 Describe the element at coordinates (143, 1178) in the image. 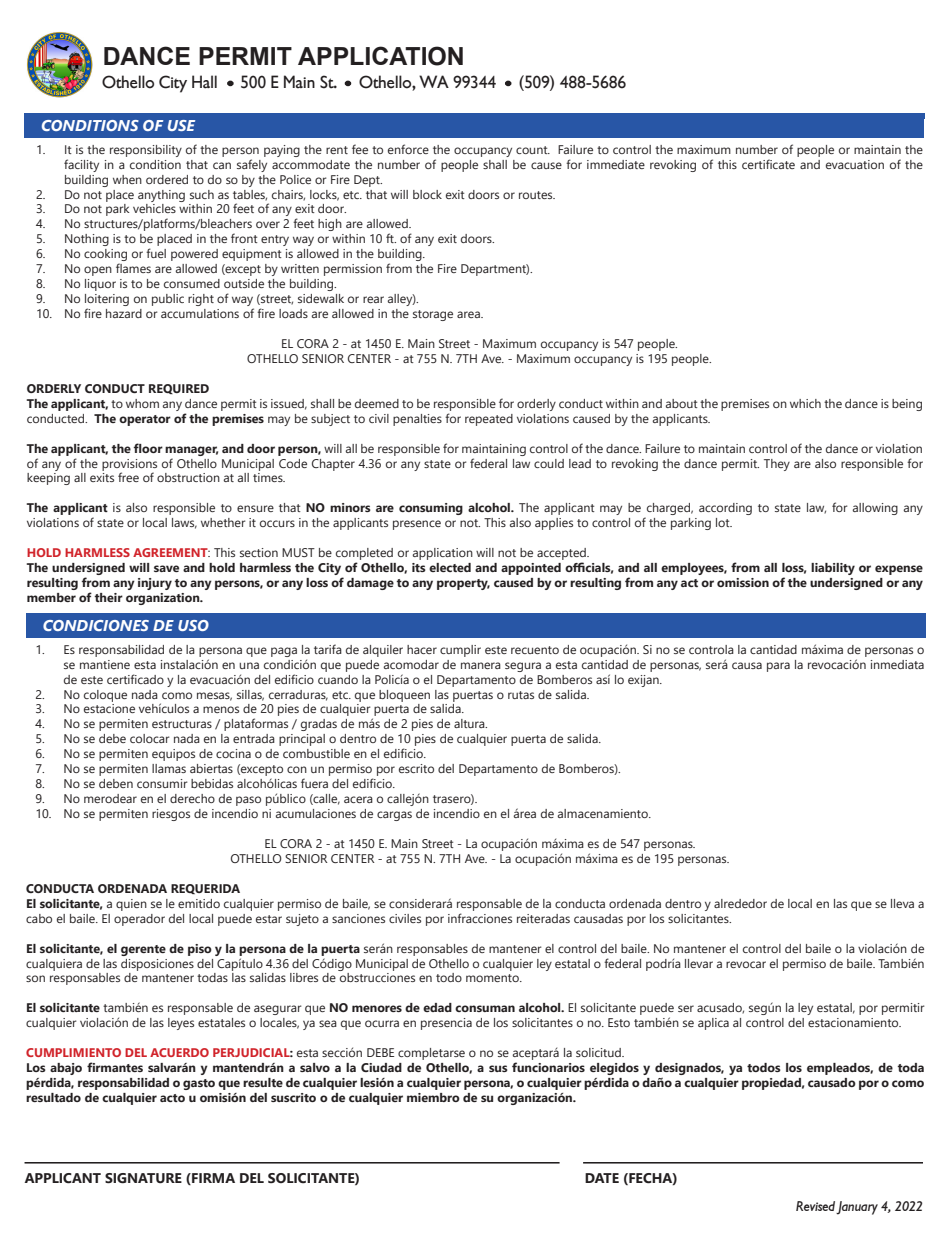

I see `SIGNATURE` at that location.
